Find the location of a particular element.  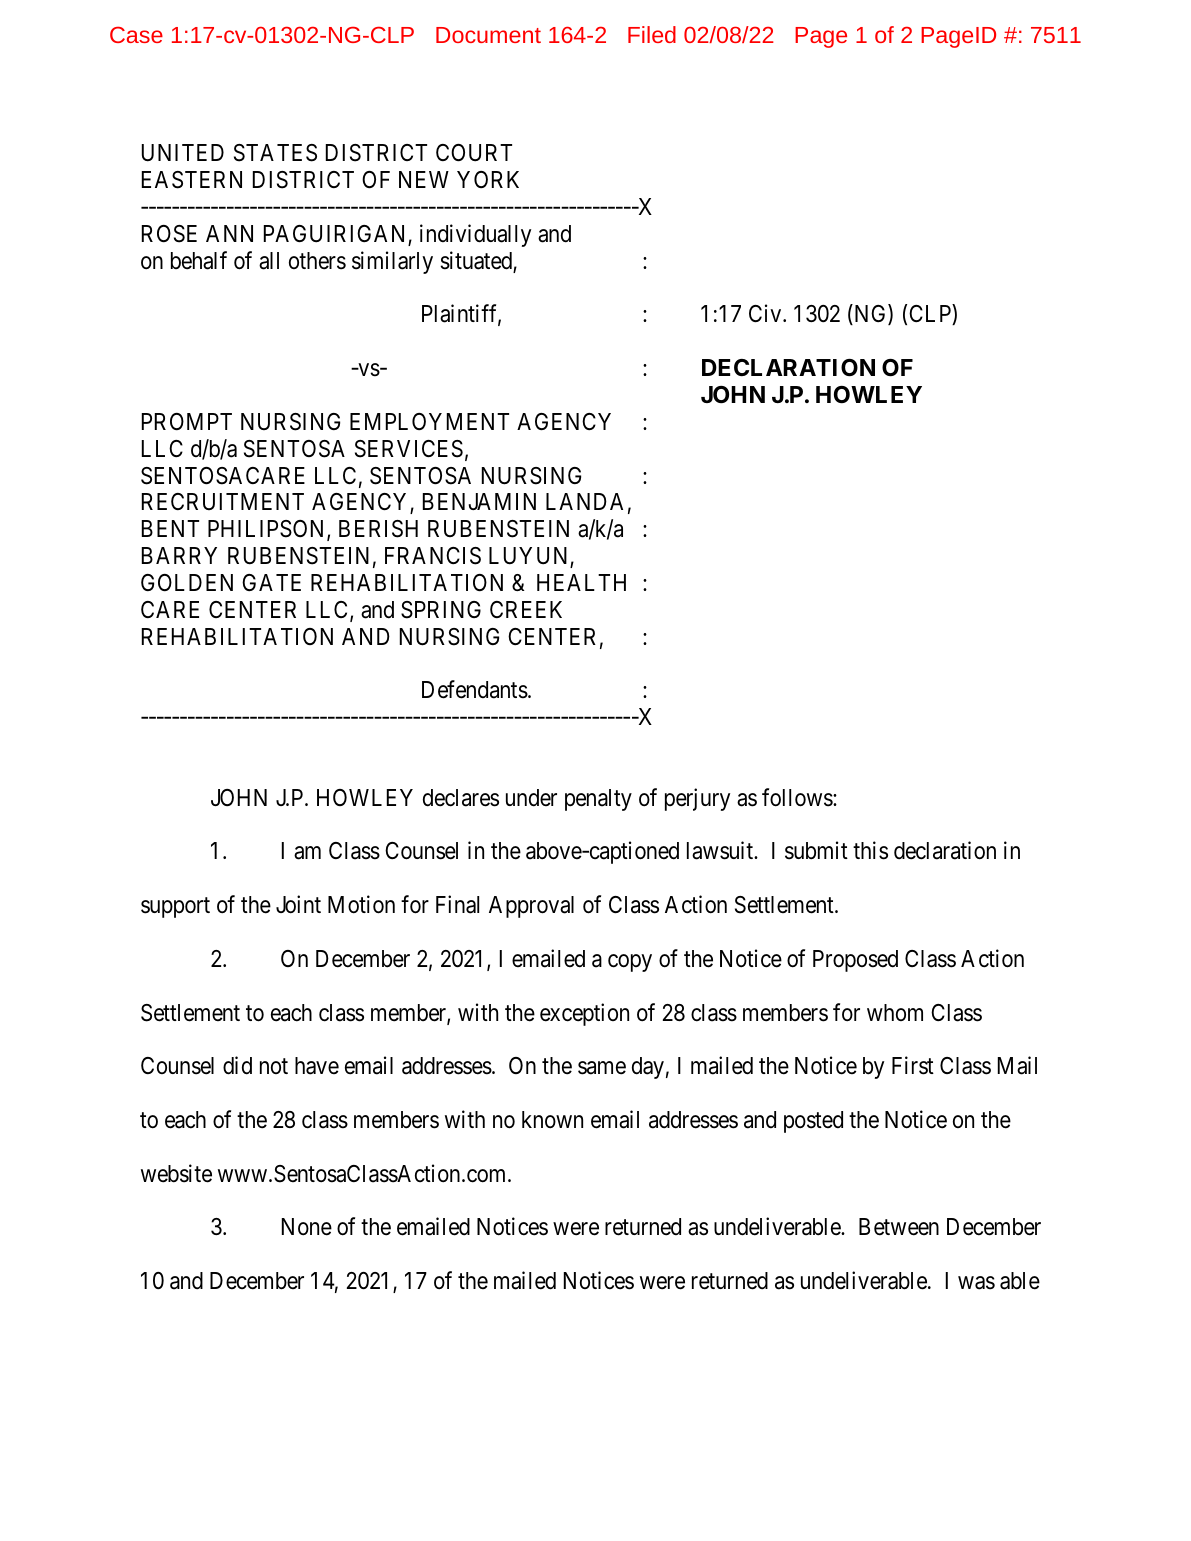

known is located at coordinates (552, 1120).
